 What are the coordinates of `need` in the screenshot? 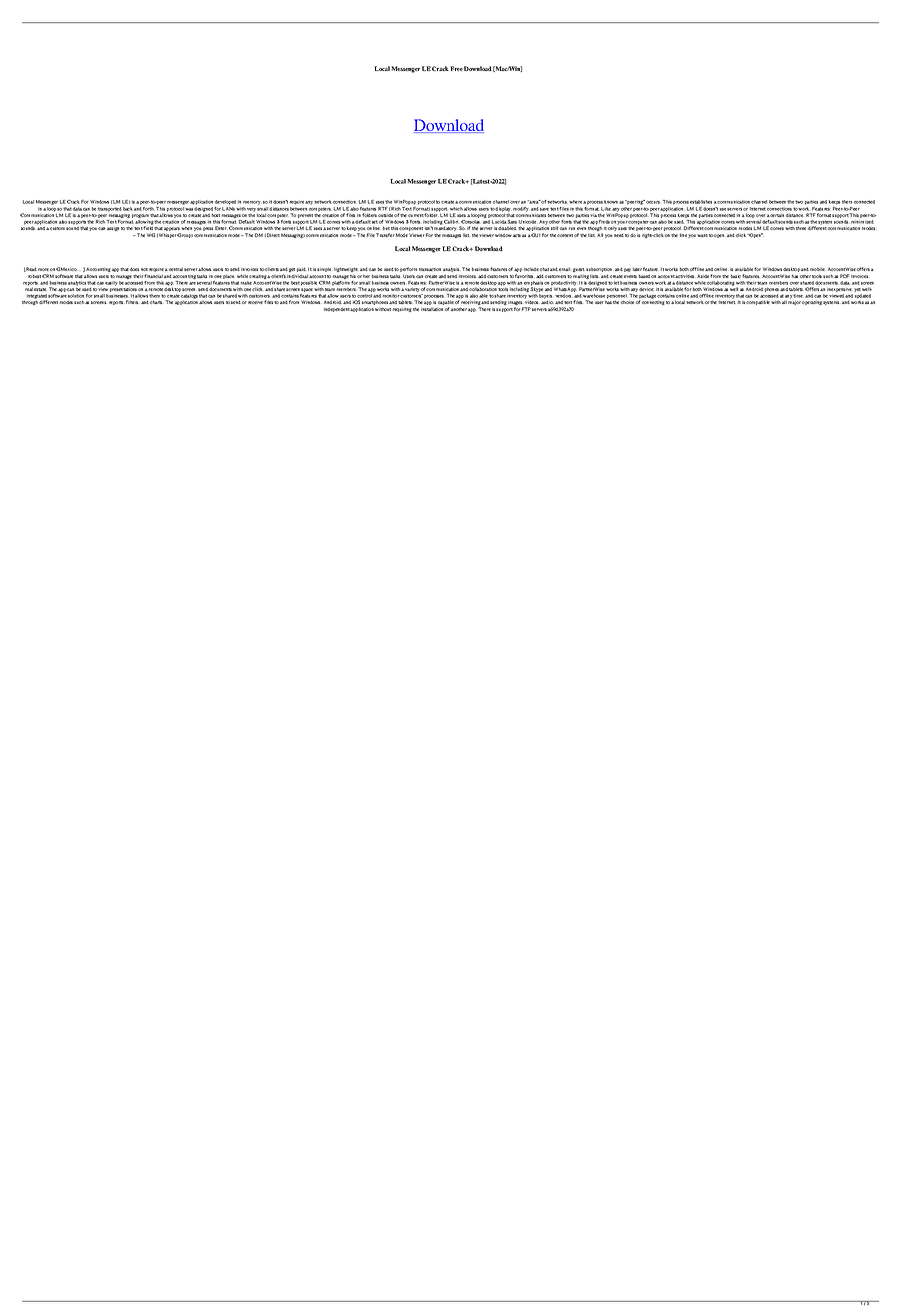 It's located at (619, 235).
